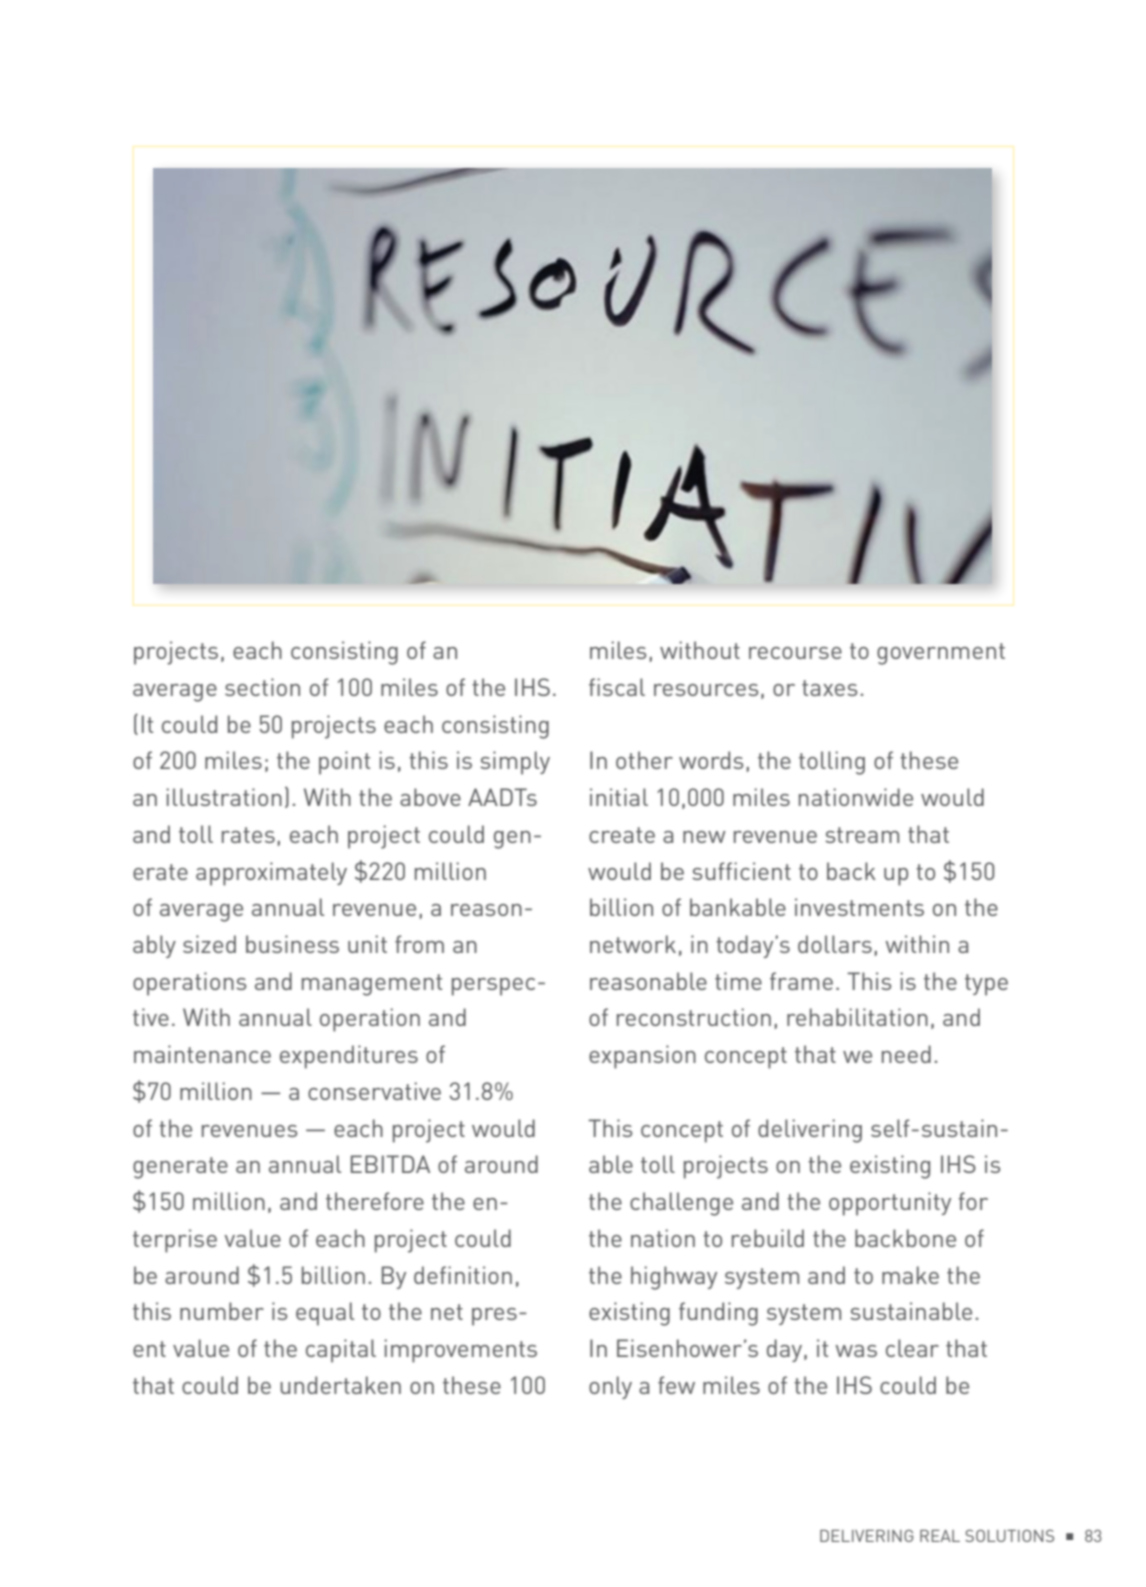 This document has height=1587, width=1146. I want to click on network, so click(633, 944).
